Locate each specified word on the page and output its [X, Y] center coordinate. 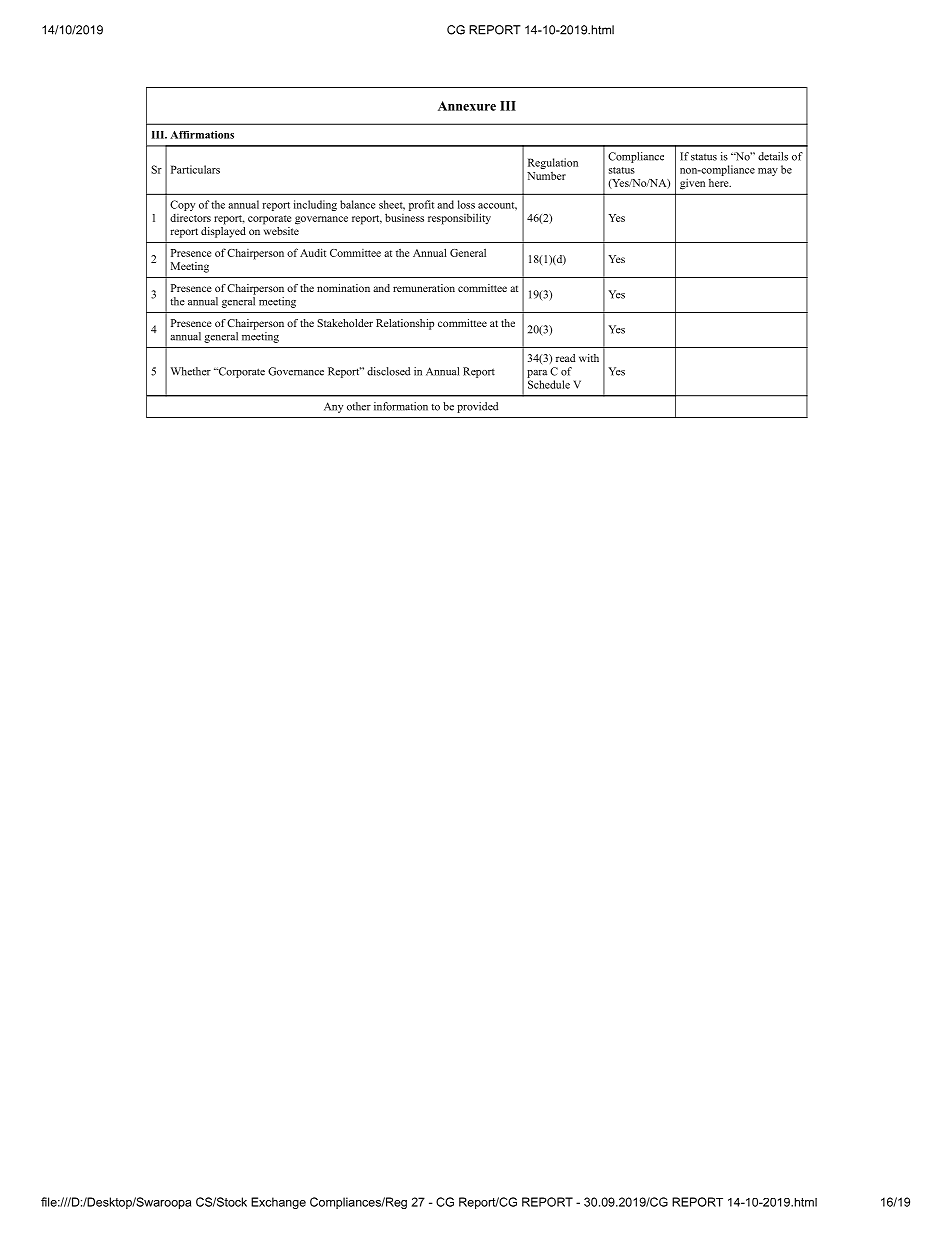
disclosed [388, 371]
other [359, 406]
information [401, 406]
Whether [191, 371]
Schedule [549, 384]
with [589, 358]
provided [477, 407]
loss [466, 204]
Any [333, 407]
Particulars [195, 169]
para [537, 374]
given [692, 184]
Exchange [278, 1203]
